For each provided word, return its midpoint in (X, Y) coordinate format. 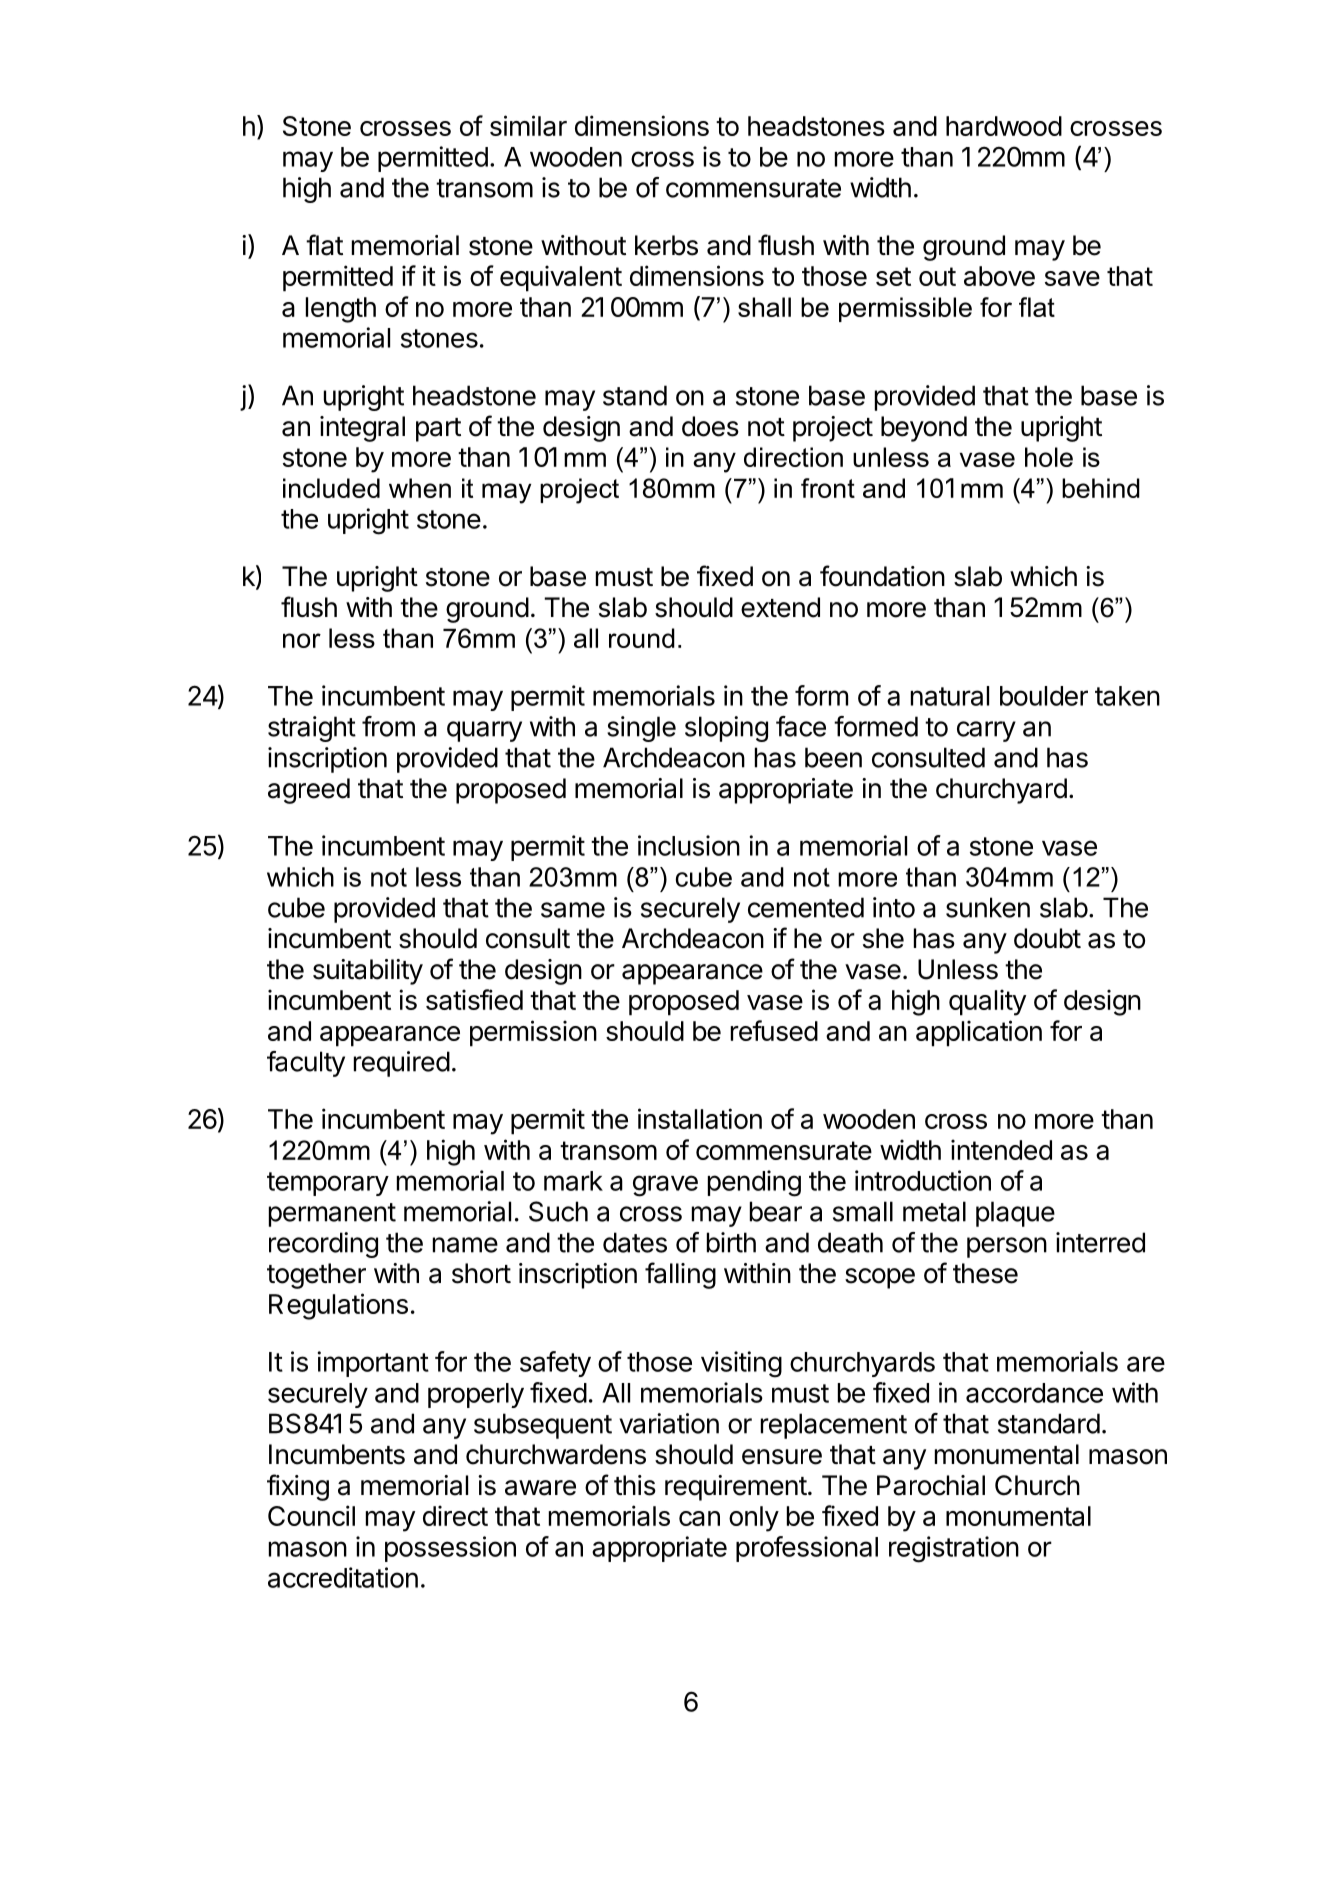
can (699, 1518)
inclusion (689, 845)
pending (754, 1183)
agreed (309, 791)
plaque (1015, 1214)
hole (1049, 457)
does (710, 426)
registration (954, 1549)
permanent (332, 1215)
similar (528, 125)
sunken (988, 907)
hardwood (1004, 126)
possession (450, 1549)
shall (764, 307)
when (420, 488)
